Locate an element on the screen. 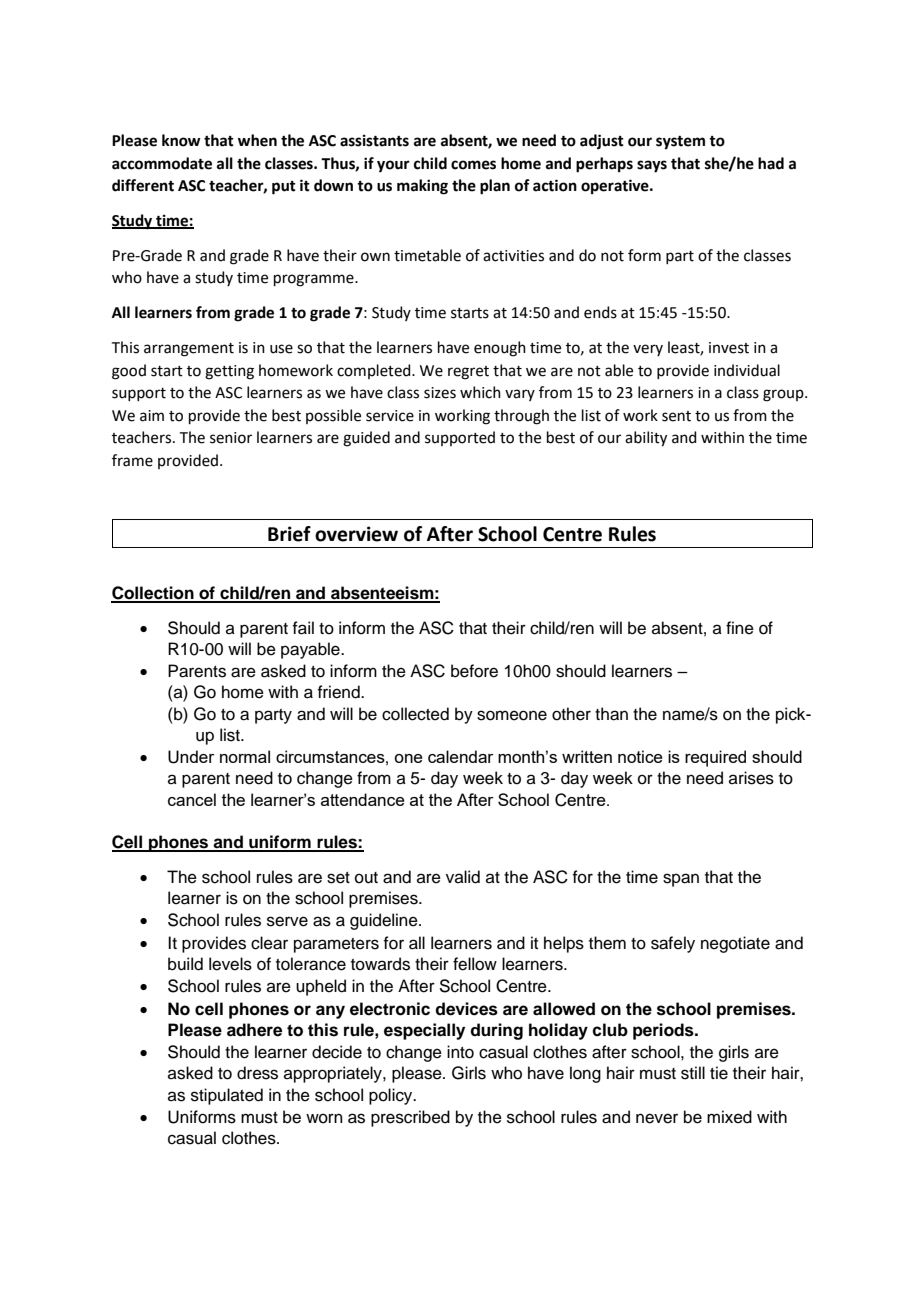 Image resolution: width=924 pixels, height=1308 pixels. fail is located at coordinates (303, 628).
